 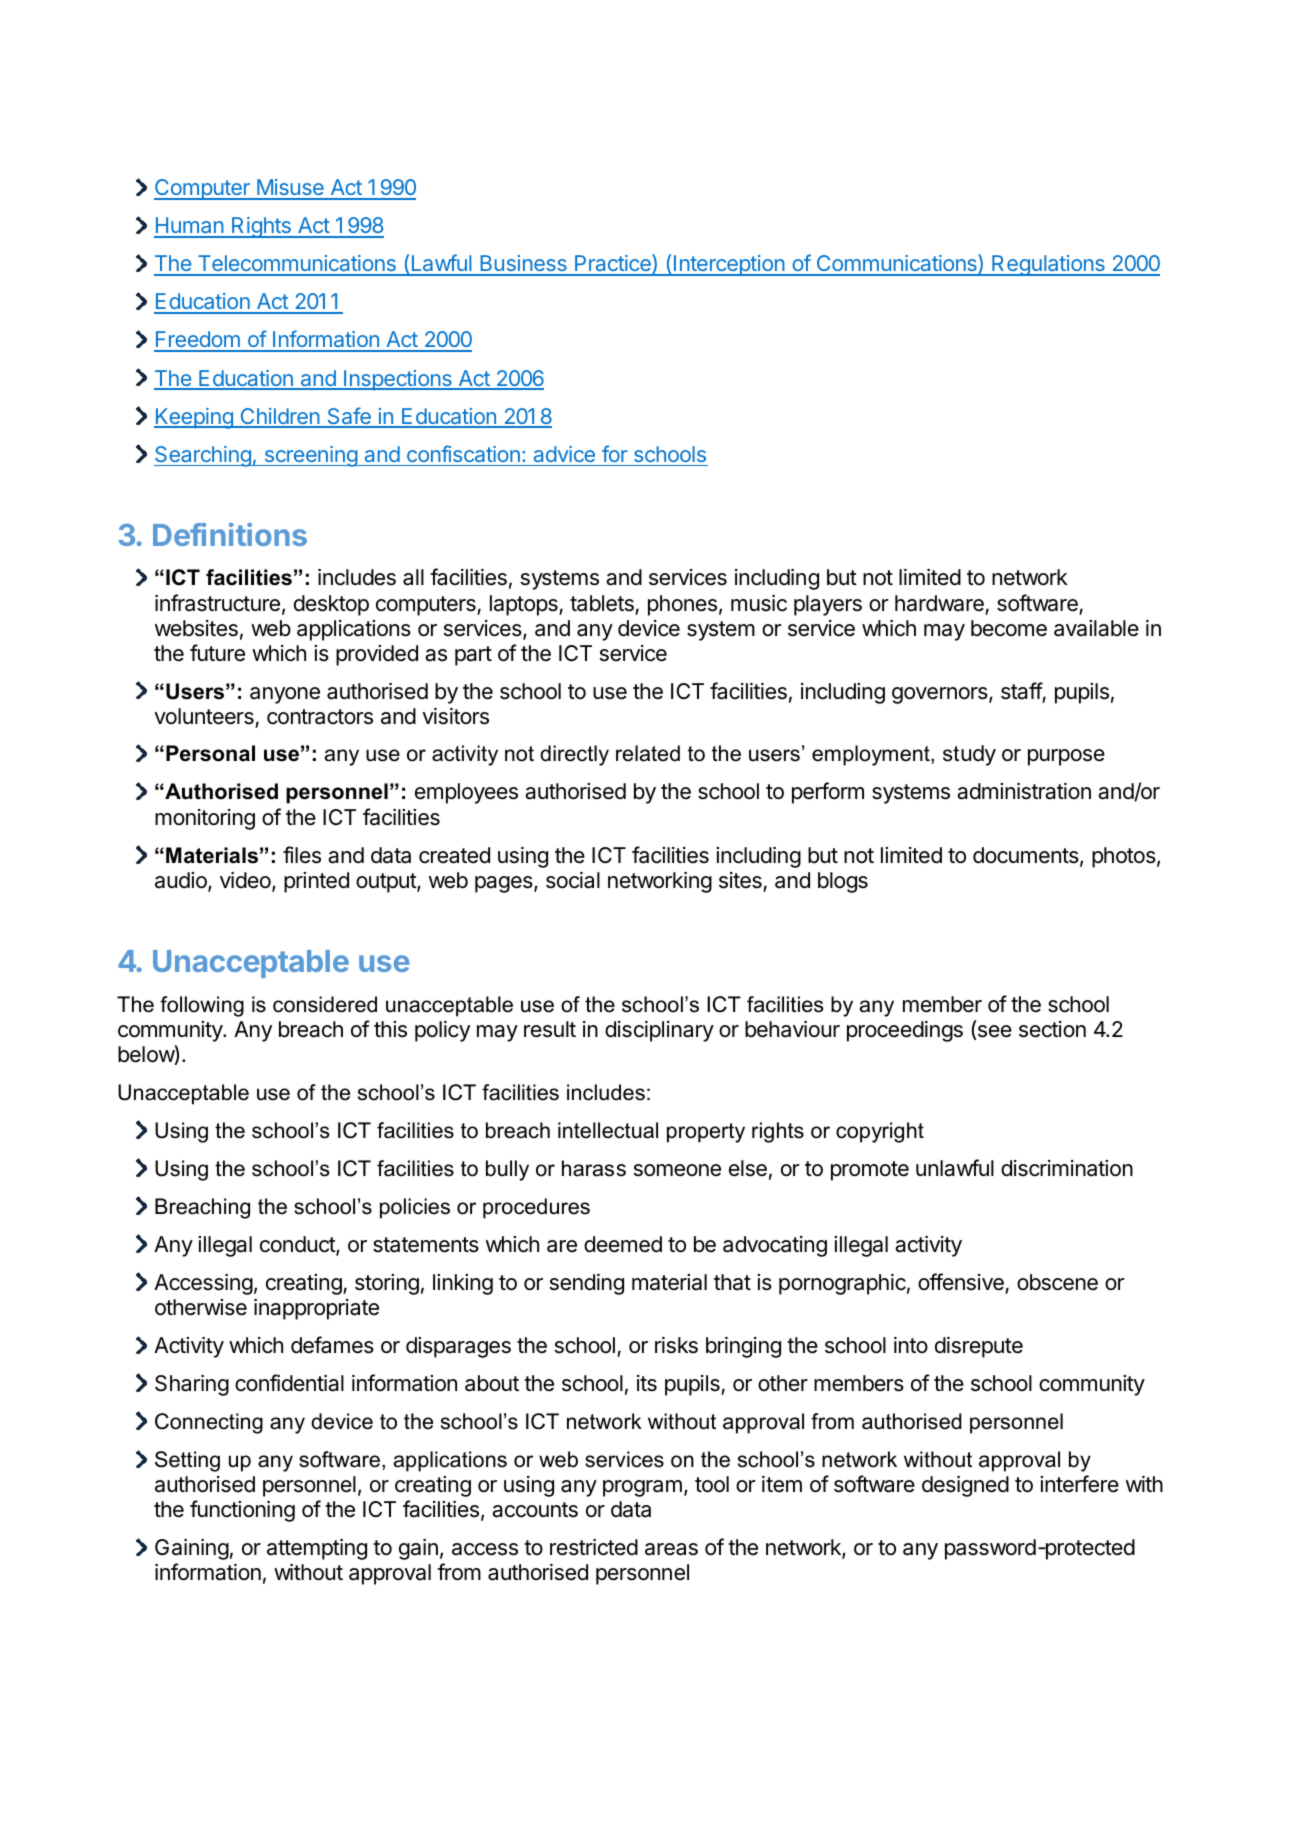 I want to click on files, so click(x=302, y=855).
